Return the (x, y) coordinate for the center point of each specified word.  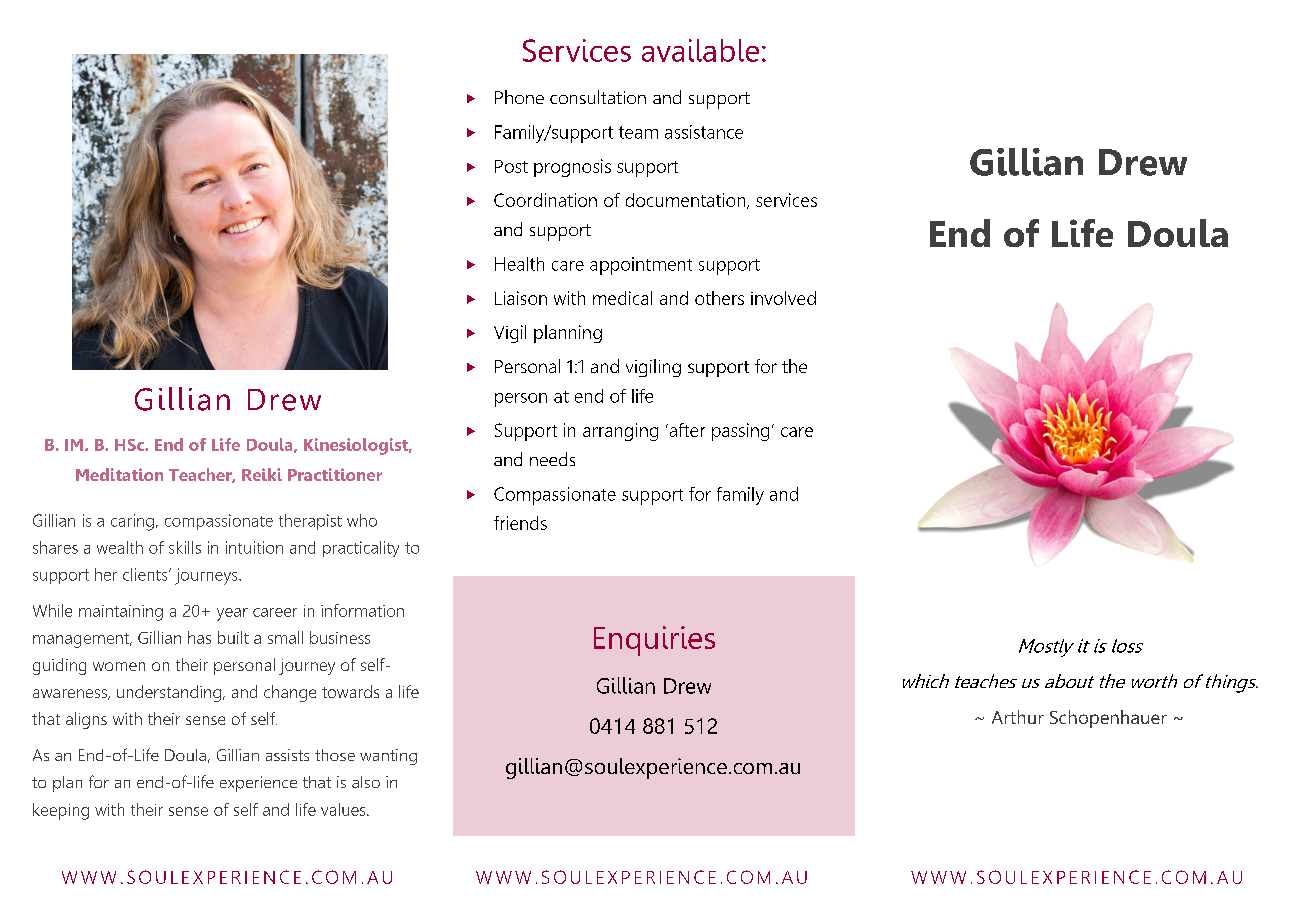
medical (622, 298)
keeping (61, 811)
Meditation (119, 474)
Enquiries (654, 641)
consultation (598, 97)
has (199, 637)
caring (132, 522)
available (700, 50)
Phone (519, 97)
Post (511, 166)
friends (520, 523)
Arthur (1018, 717)
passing (740, 432)
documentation (687, 201)
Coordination (545, 200)
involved (783, 298)
